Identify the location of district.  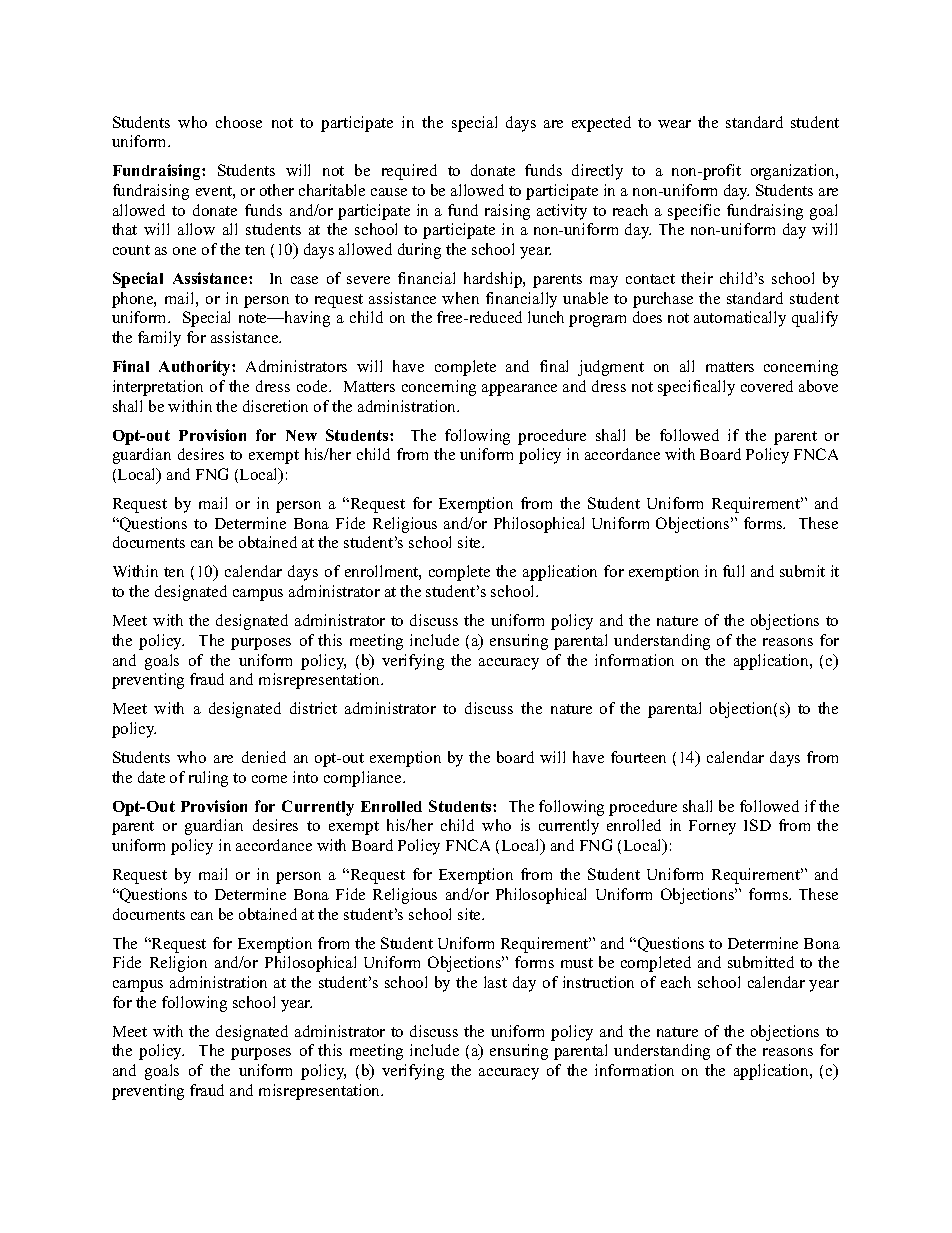
(313, 708).
